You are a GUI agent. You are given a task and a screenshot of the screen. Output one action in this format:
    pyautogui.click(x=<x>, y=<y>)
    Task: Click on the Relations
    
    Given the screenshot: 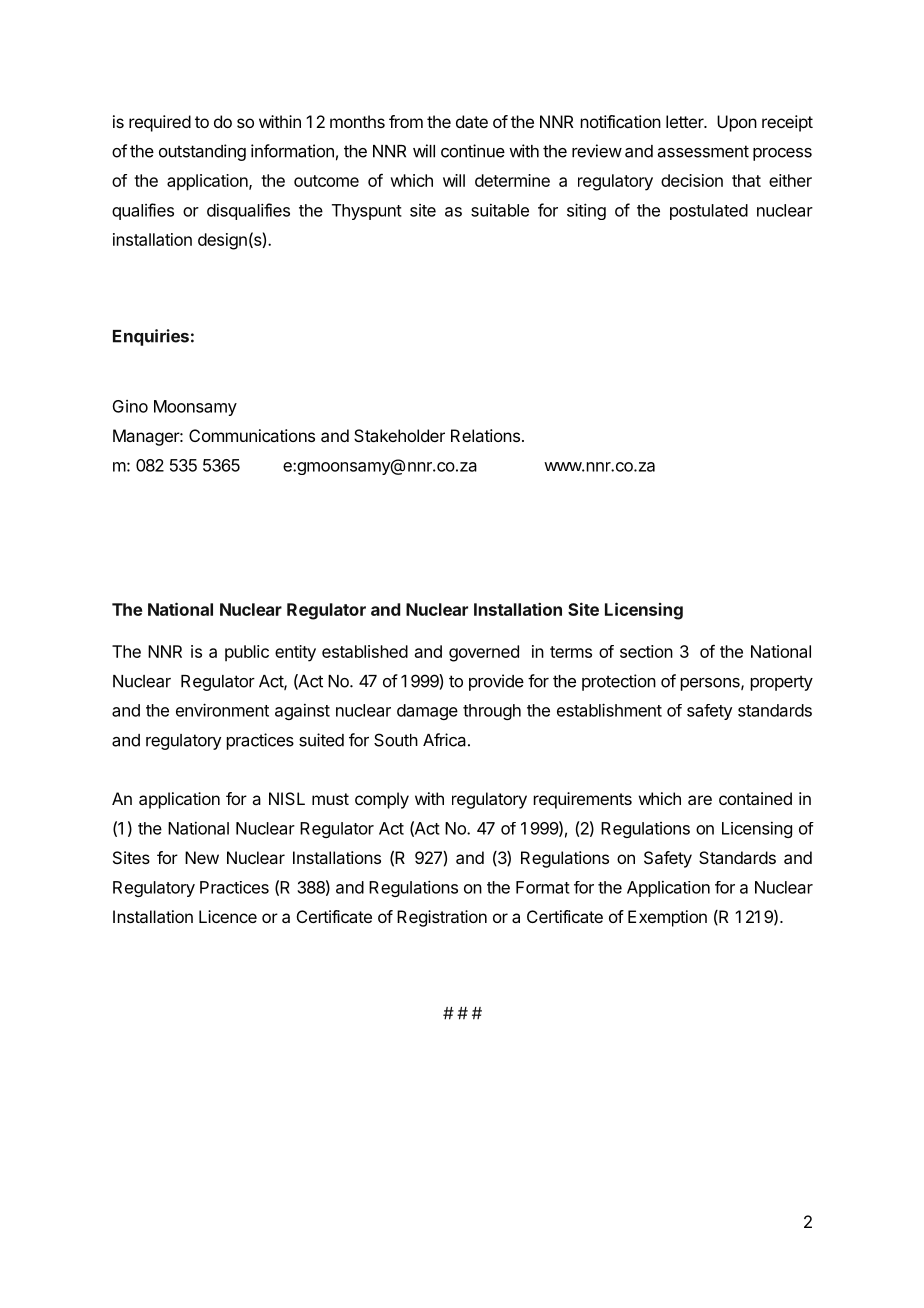 What is the action you would take?
    pyautogui.click(x=485, y=435)
